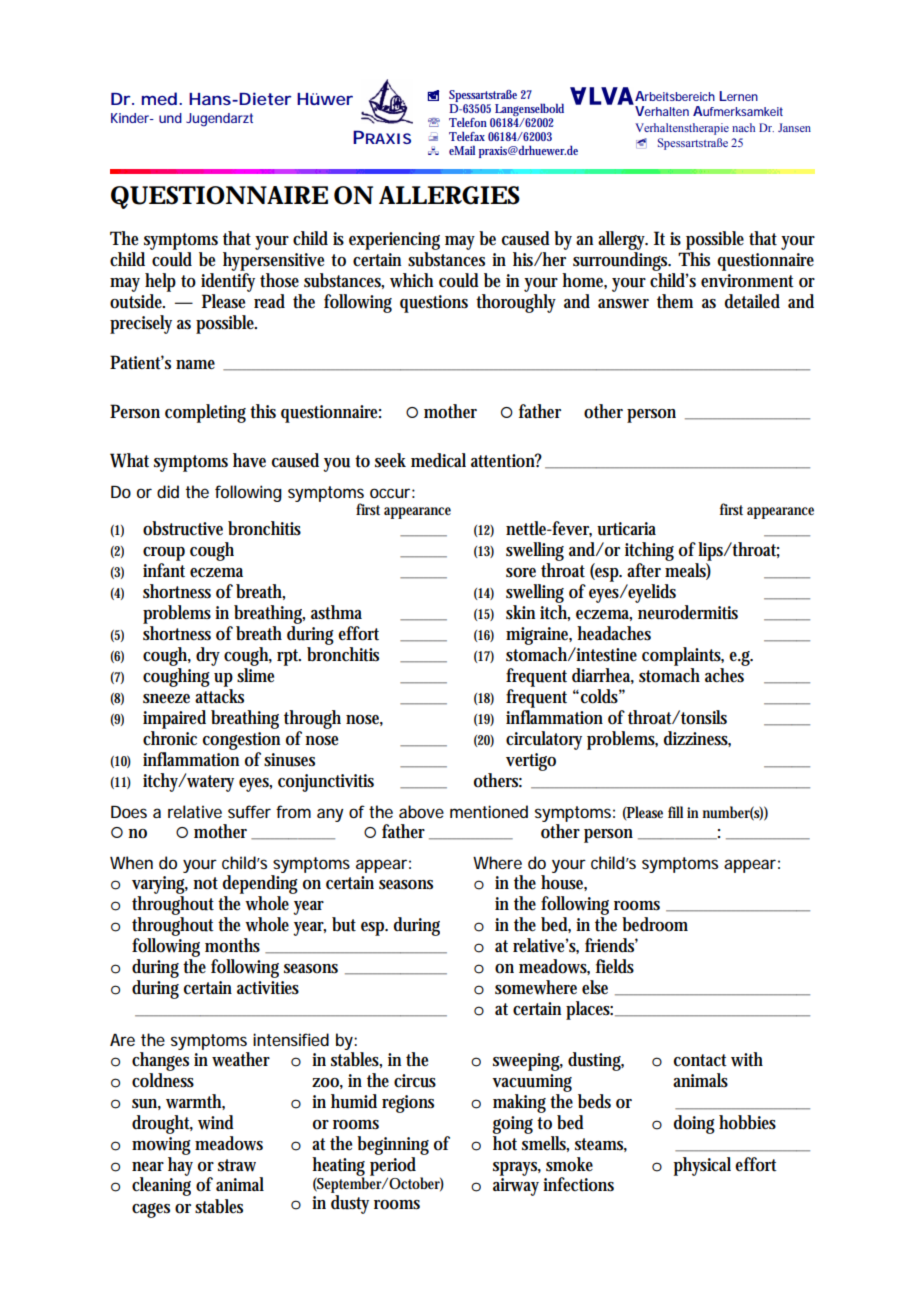 The image size is (924, 1308). Describe the element at coordinates (539, 636) in the screenshot. I see `migraine` at that location.
